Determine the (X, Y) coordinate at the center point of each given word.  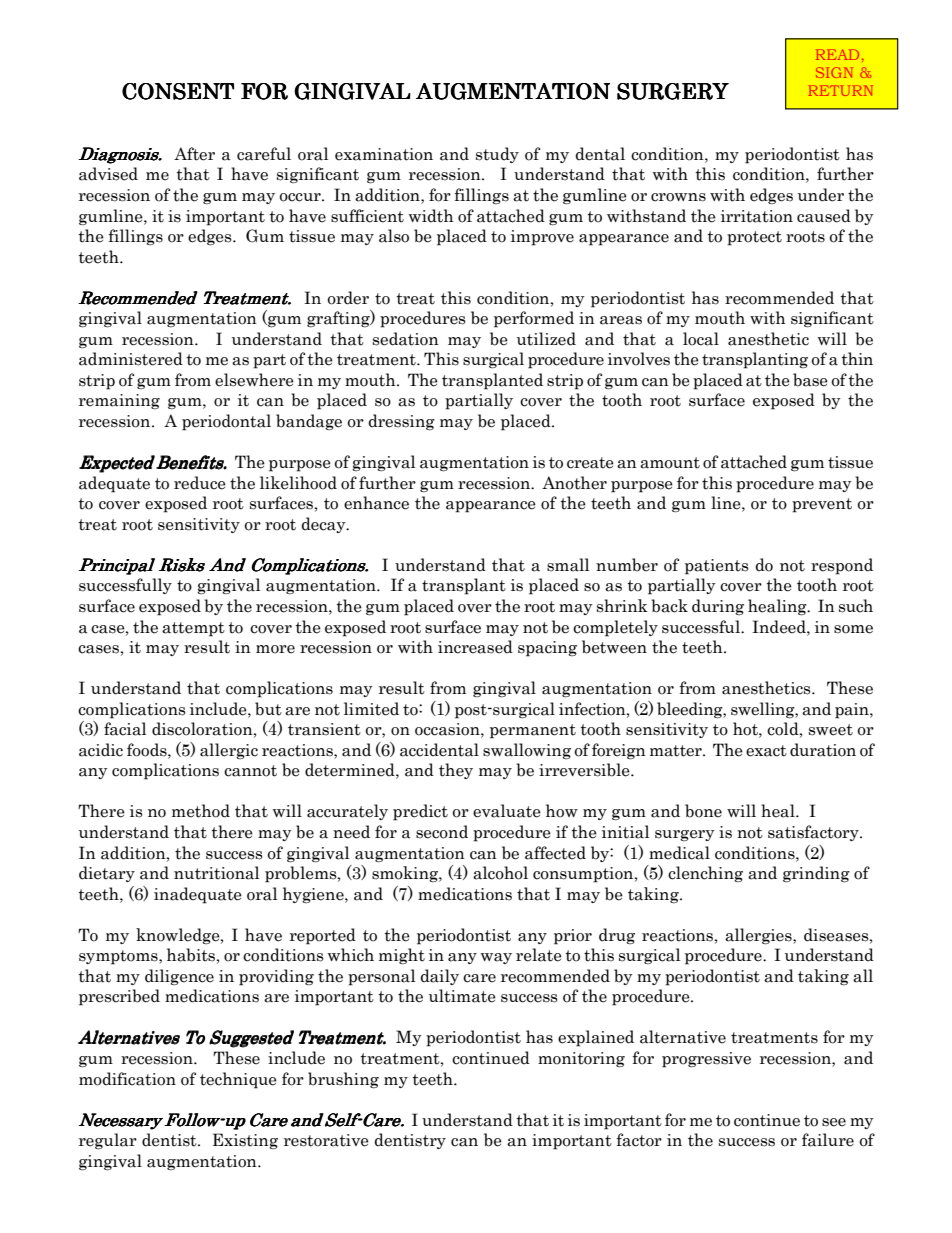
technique (238, 1080)
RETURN (840, 90)
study (497, 155)
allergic (229, 751)
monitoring (581, 1060)
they (456, 771)
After (194, 154)
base (810, 380)
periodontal (226, 422)
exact (766, 751)
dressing (401, 422)
